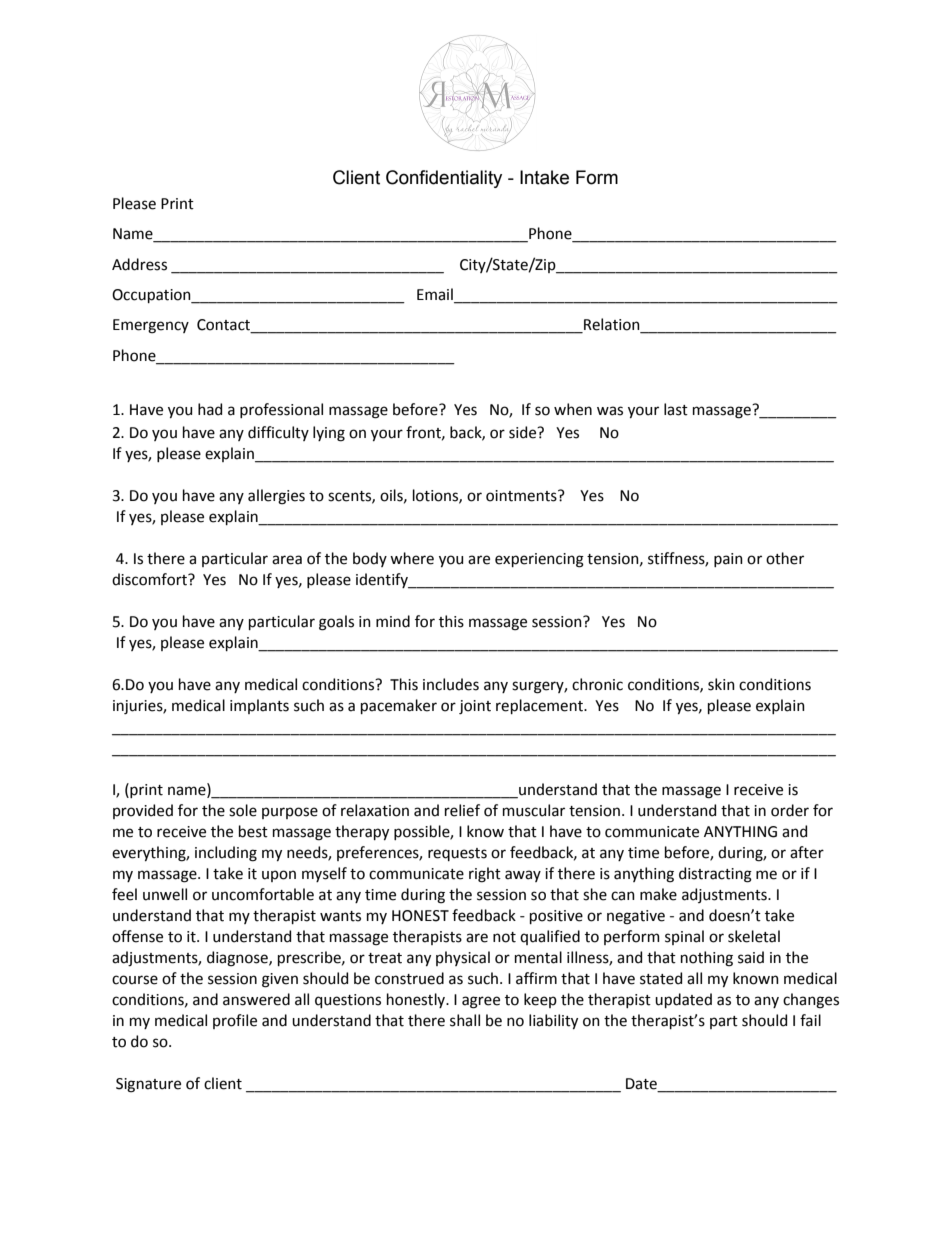  I want to click on Address, so click(139, 264).
